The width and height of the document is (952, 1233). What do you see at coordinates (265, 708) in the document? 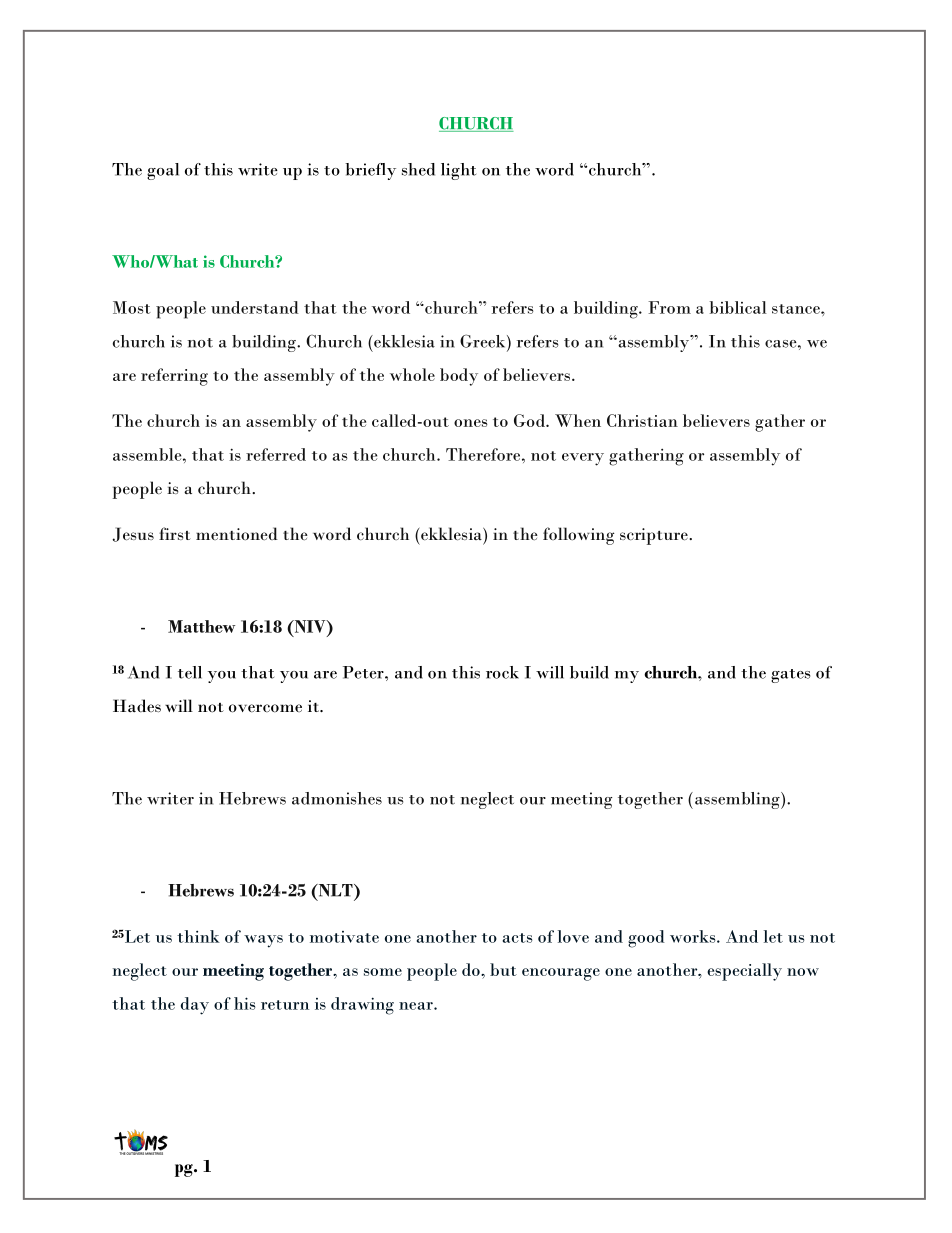
I see `overcome` at bounding box center [265, 708].
